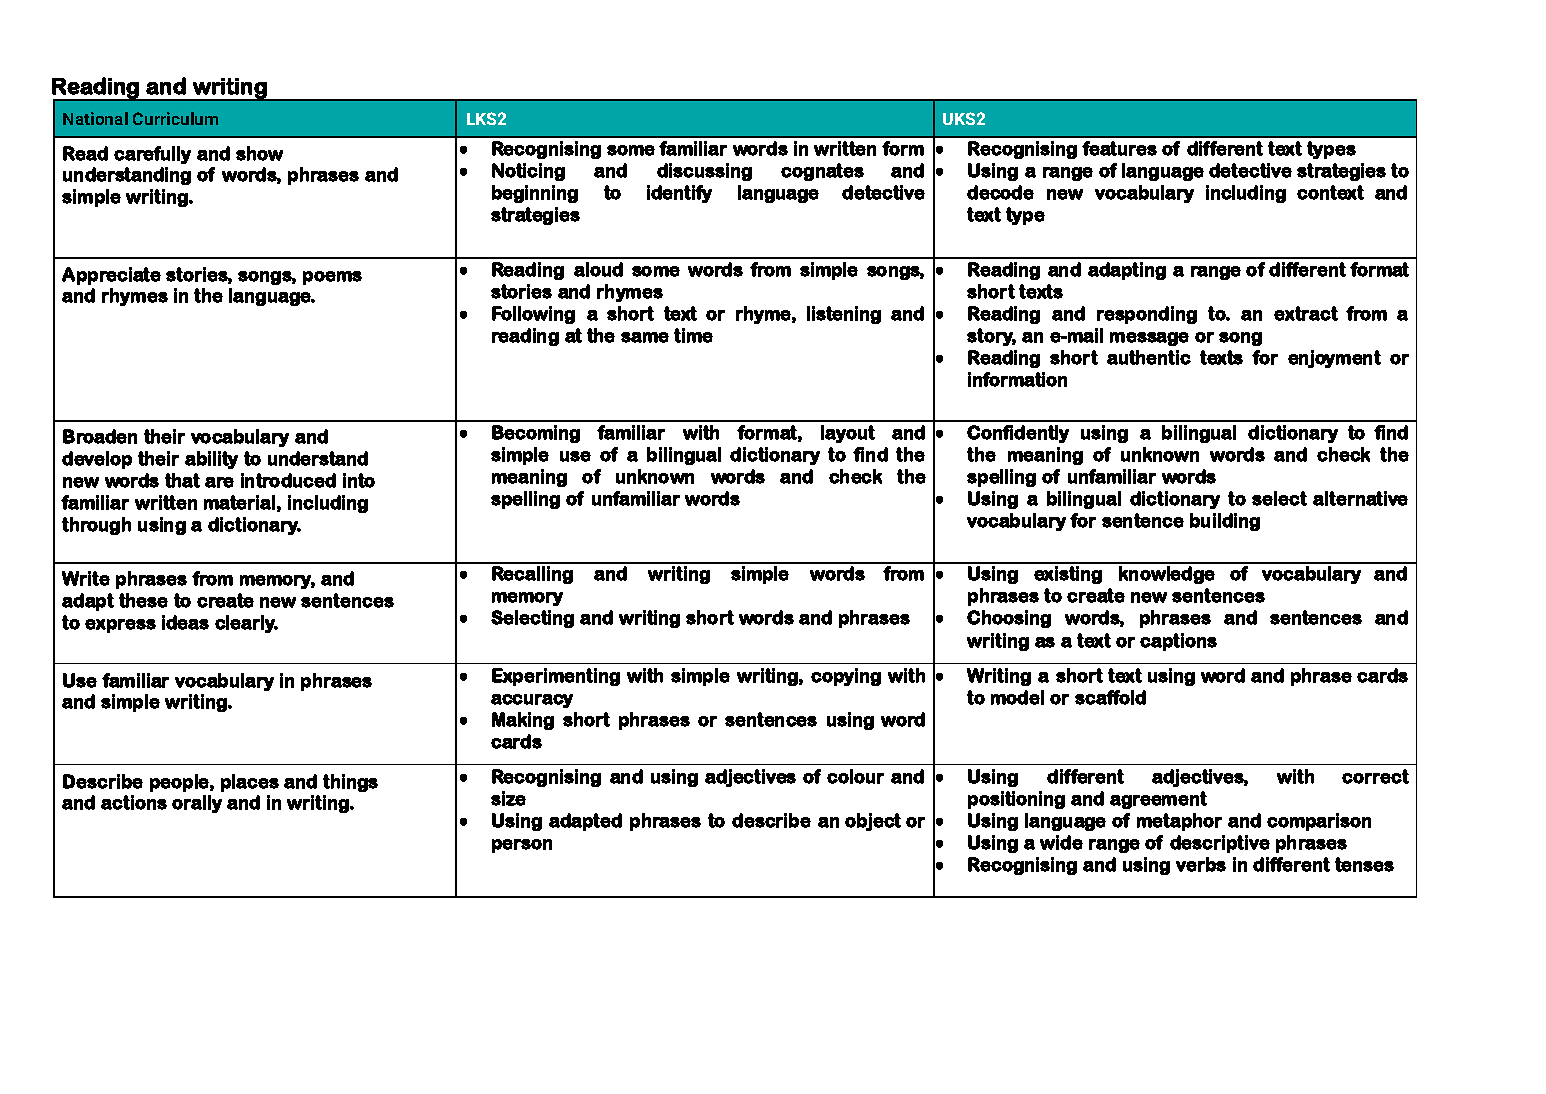 Image resolution: width=1546 pixels, height=1094 pixels. Describe the element at coordinates (259, 153) in the image. I see `show` at that location.
